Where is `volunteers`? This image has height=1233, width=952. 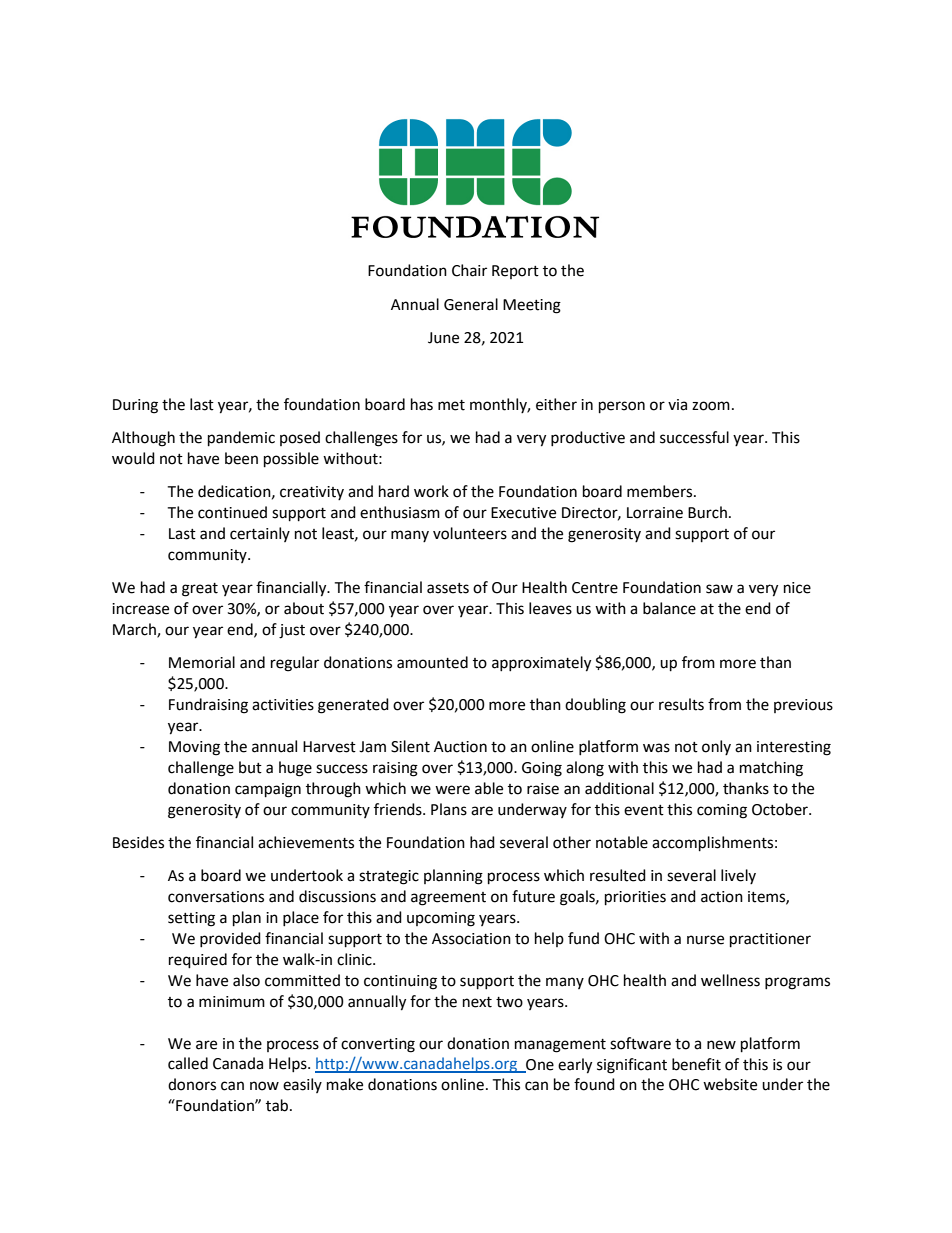 volunteers is located at coordinates (470, 533).
